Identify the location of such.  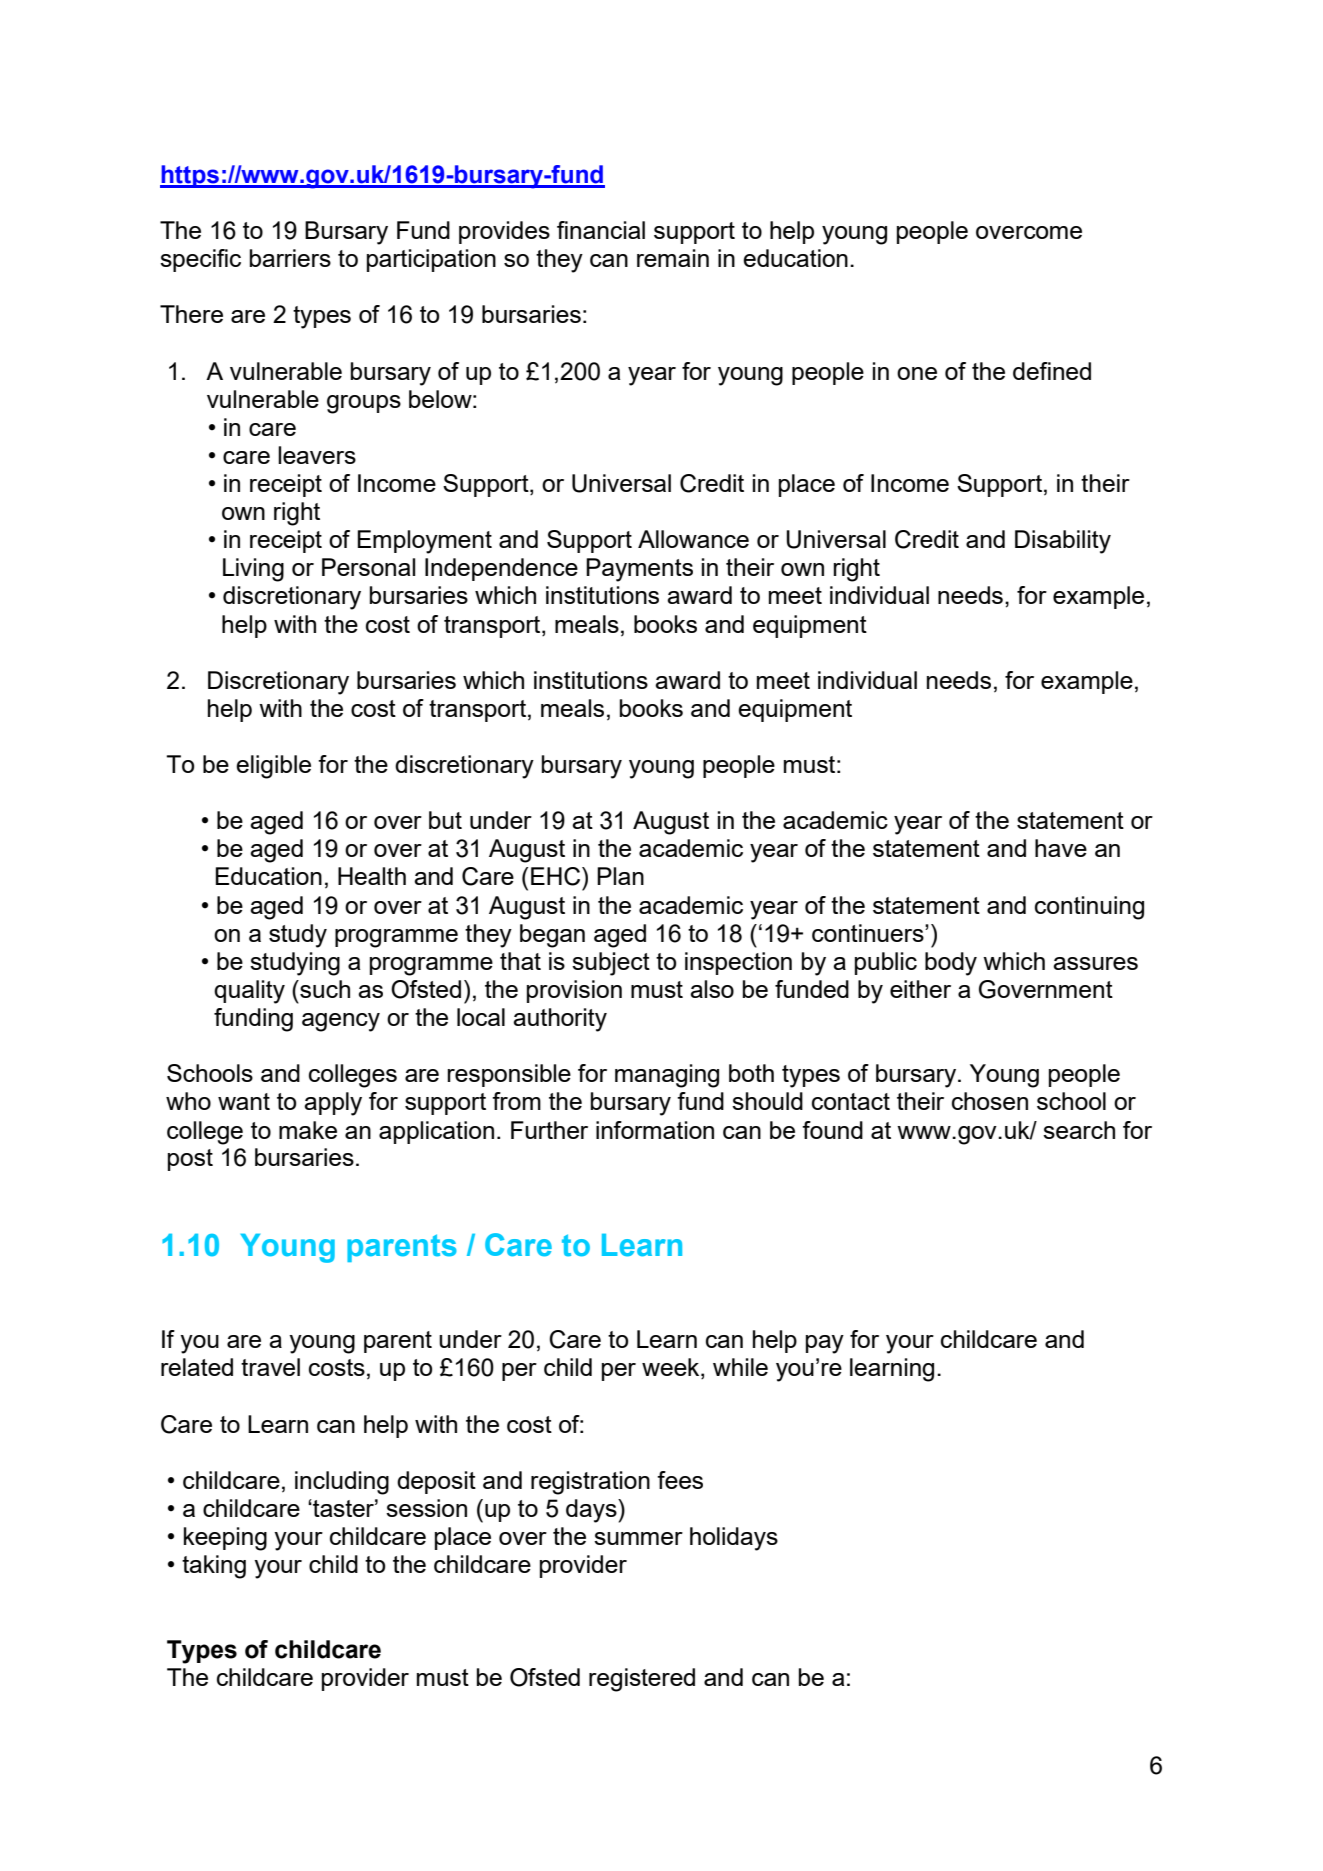
(324, 989).
